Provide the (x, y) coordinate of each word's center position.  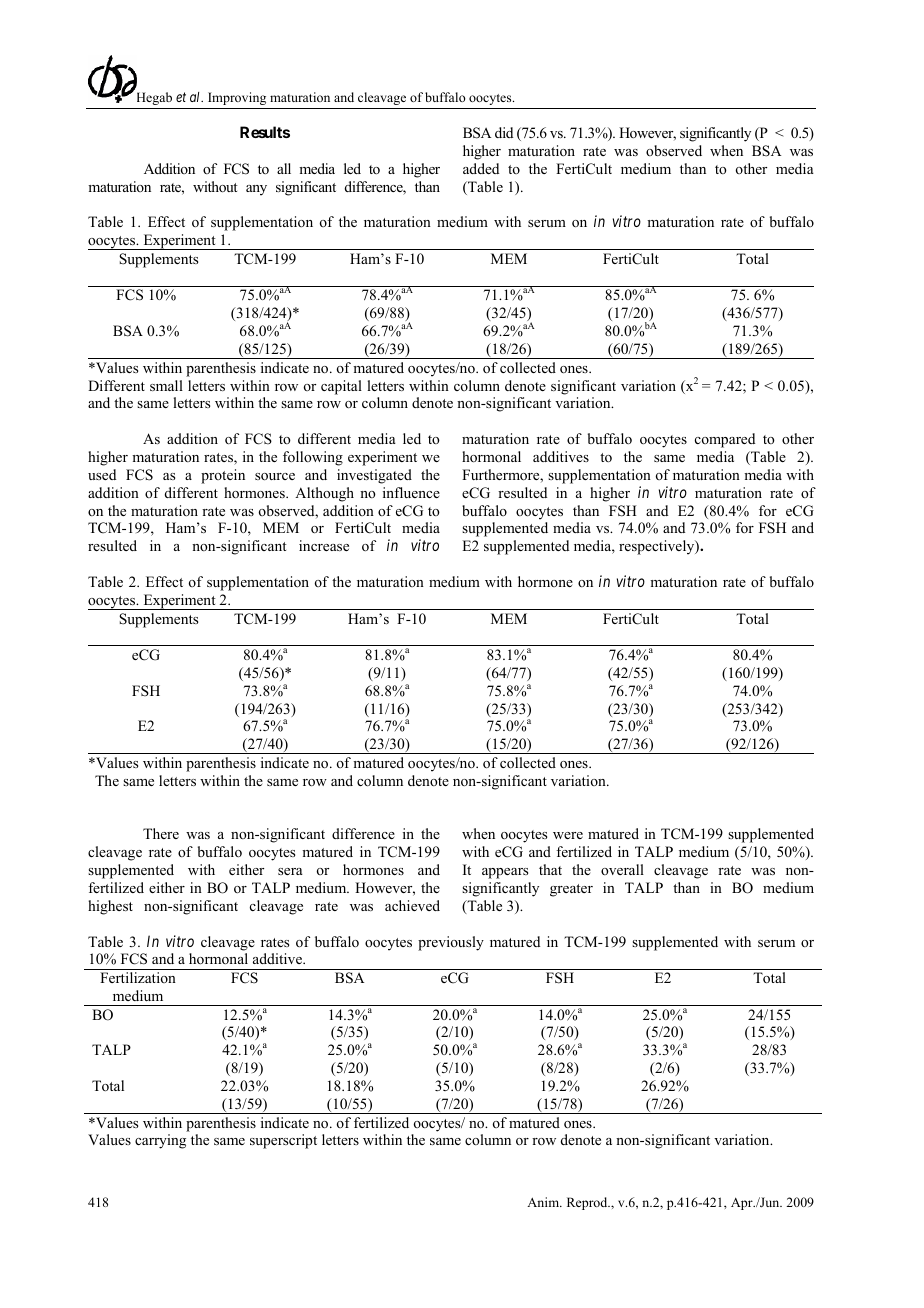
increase (324, 545)
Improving (237, 98)
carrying (160, 1141)
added (481, 168)
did (504, 132)
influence (411, 492)
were (568, 835)
